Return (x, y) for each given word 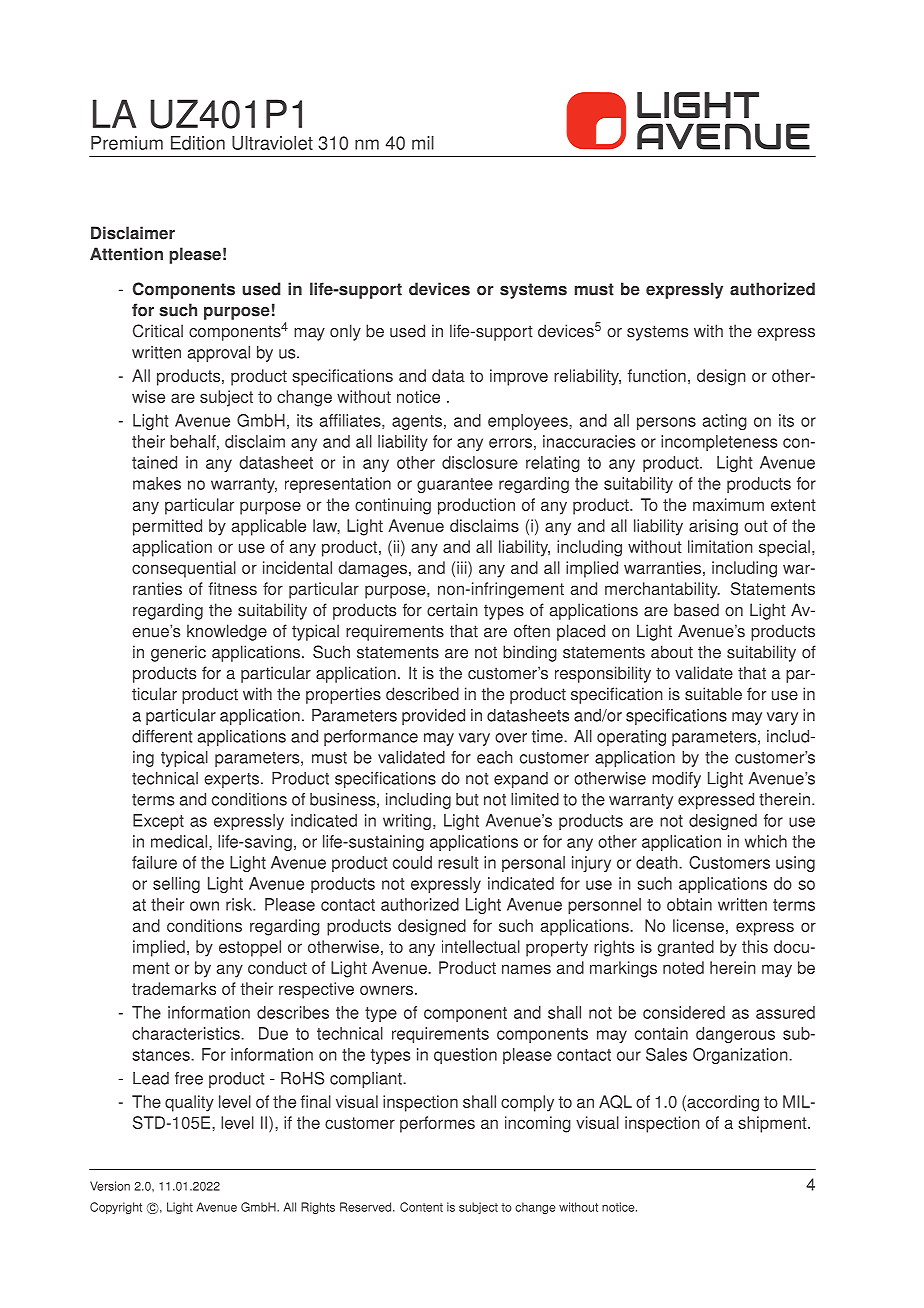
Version (110, 1186)
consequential (184, 569)
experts (231, 780)
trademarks (174, 988)
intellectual (481, 946)
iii (463, 567)
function (657, 375)
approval (219, 354)
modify (676, 780)
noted (683, 967)
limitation (720, 546)
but (467, 799)
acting (725, 422)
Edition (198, 143)
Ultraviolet (272, 143)
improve (519, 377)
